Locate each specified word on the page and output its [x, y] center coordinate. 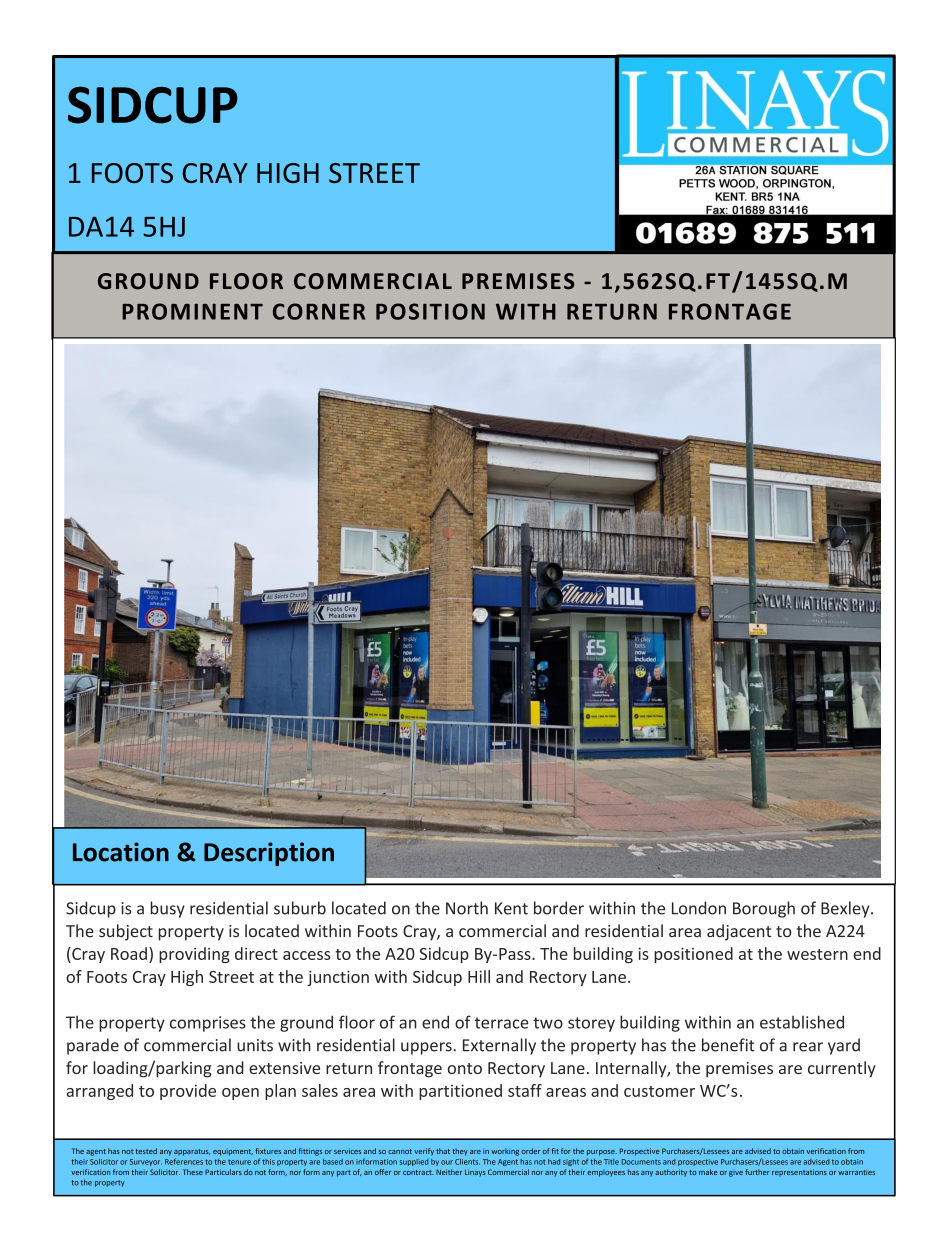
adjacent [739, 932]
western [817, 954]
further [757, 1172]
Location [121, 852]
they [460, 1152]
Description [269, 854]
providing [194, 955]
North [467, 908]
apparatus [192, 1152]
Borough [764, 909]
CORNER [319, 311]
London [699, 908]
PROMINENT [192, 311]
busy [167, 909]
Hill [479, 976]
